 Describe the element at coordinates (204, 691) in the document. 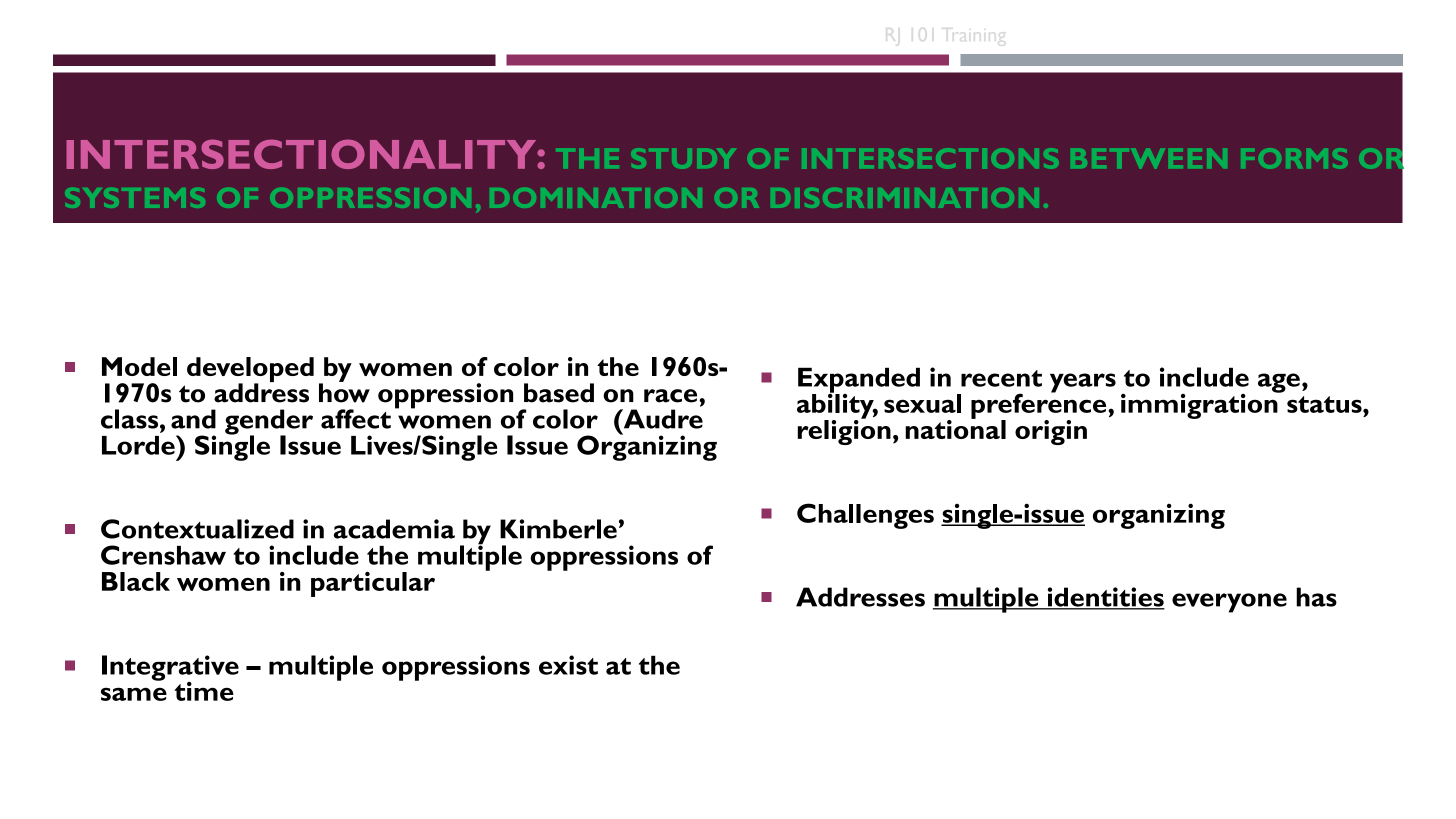

I see `time` at that location.
